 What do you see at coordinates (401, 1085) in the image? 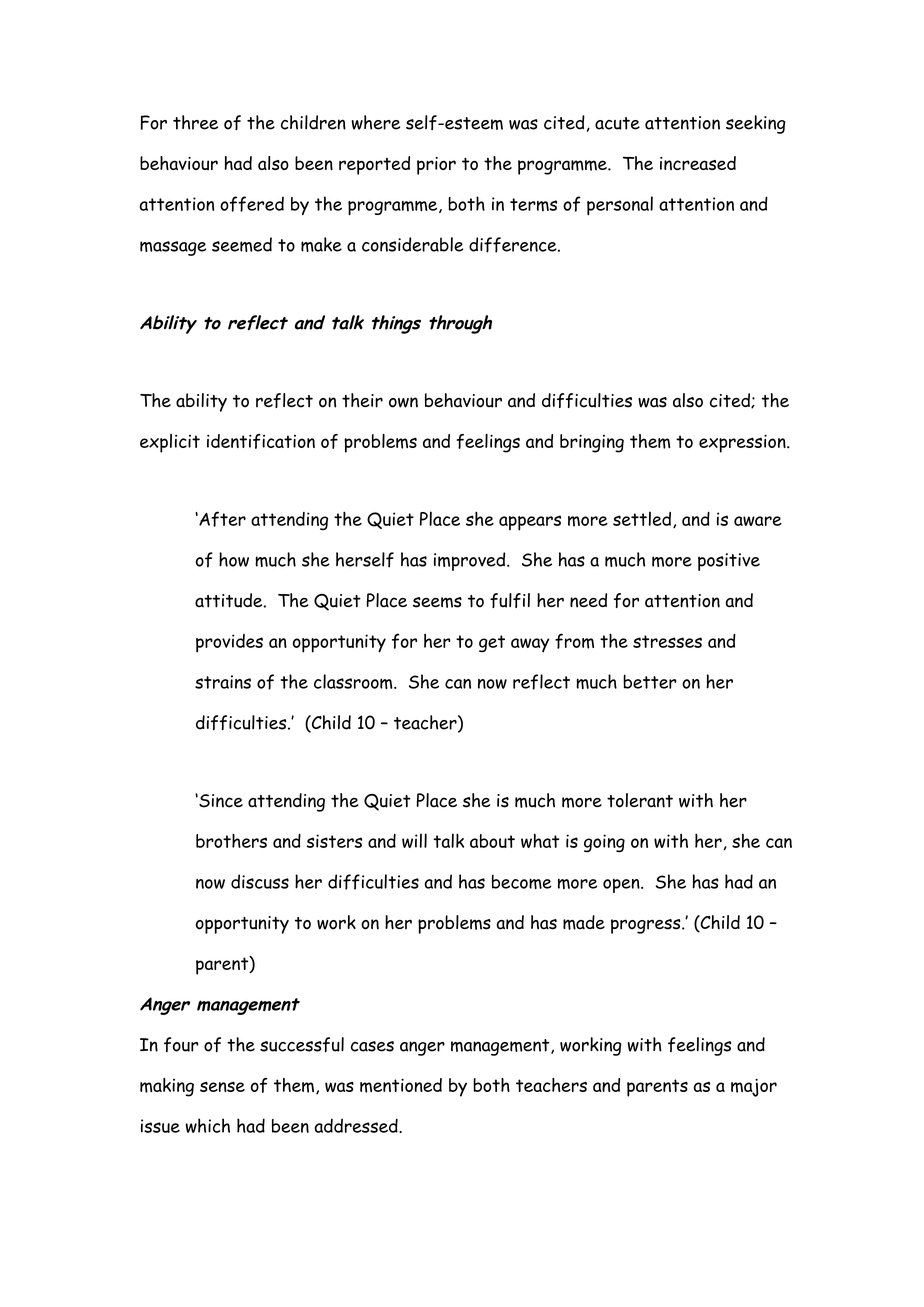
I see `mentioned` at bounding box center [401, 1085].
